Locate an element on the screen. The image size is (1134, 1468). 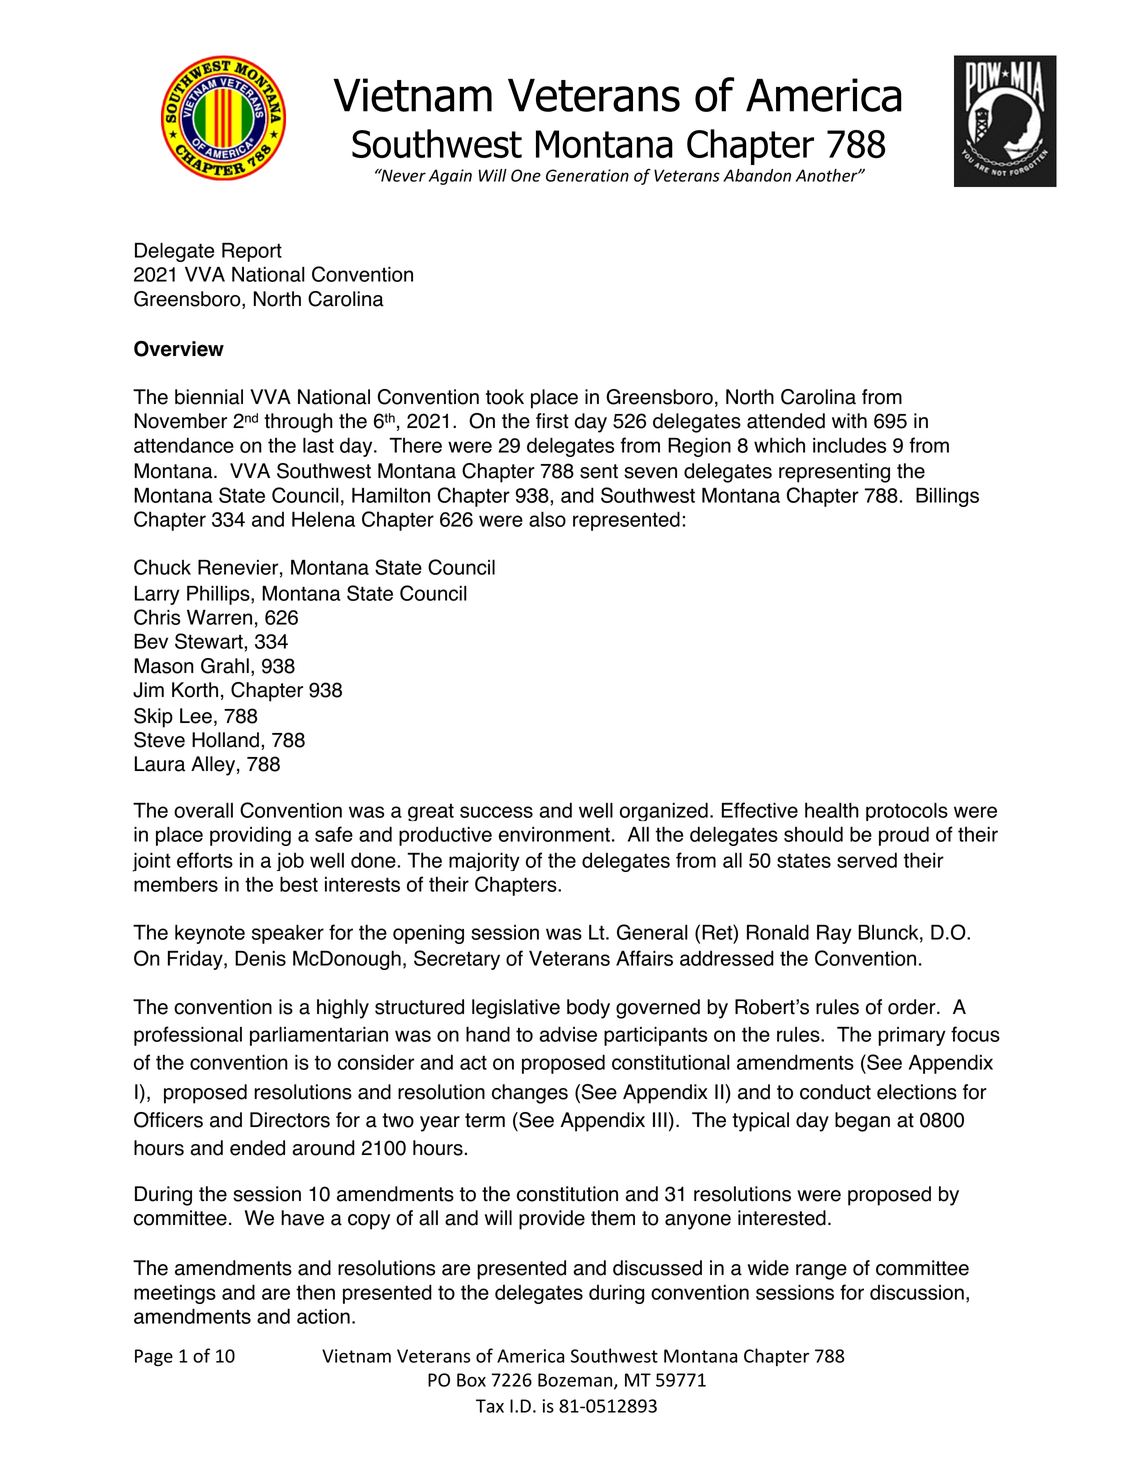
keynote is located at coordinates (210, 934).
